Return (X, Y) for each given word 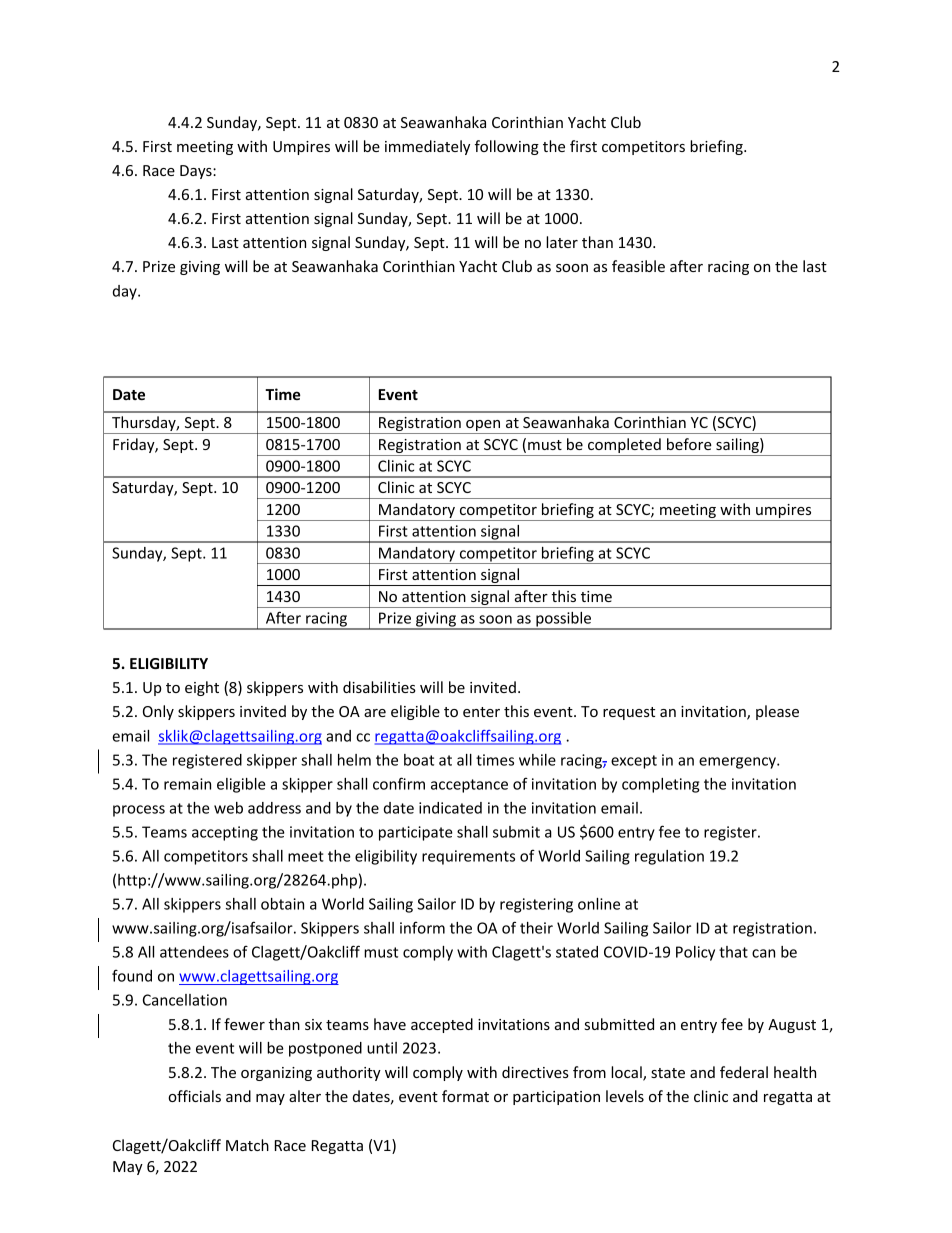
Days (197, 172)
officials (194, 1096)
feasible (638, 266)
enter (481, 712)
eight (202, 688)
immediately (427, 147)
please (777, 712)
